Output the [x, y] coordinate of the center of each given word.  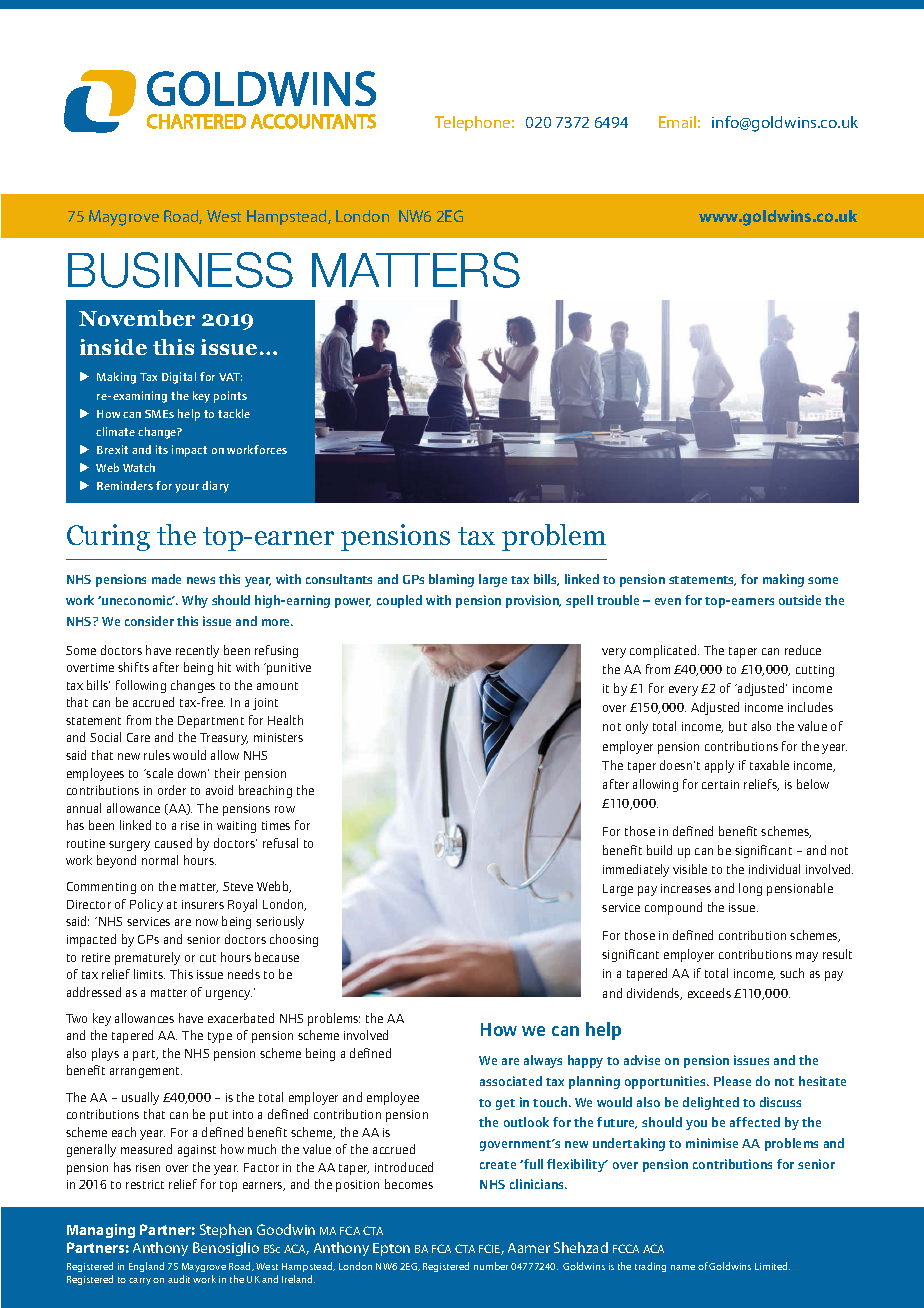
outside [800, 600]
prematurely [147, 958]
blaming [451, 580]
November [137, 318]
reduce [803, 650]
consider [149, 621]
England [146, 1267]
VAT [230, 377]
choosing [294, 940]
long [750, 889]
